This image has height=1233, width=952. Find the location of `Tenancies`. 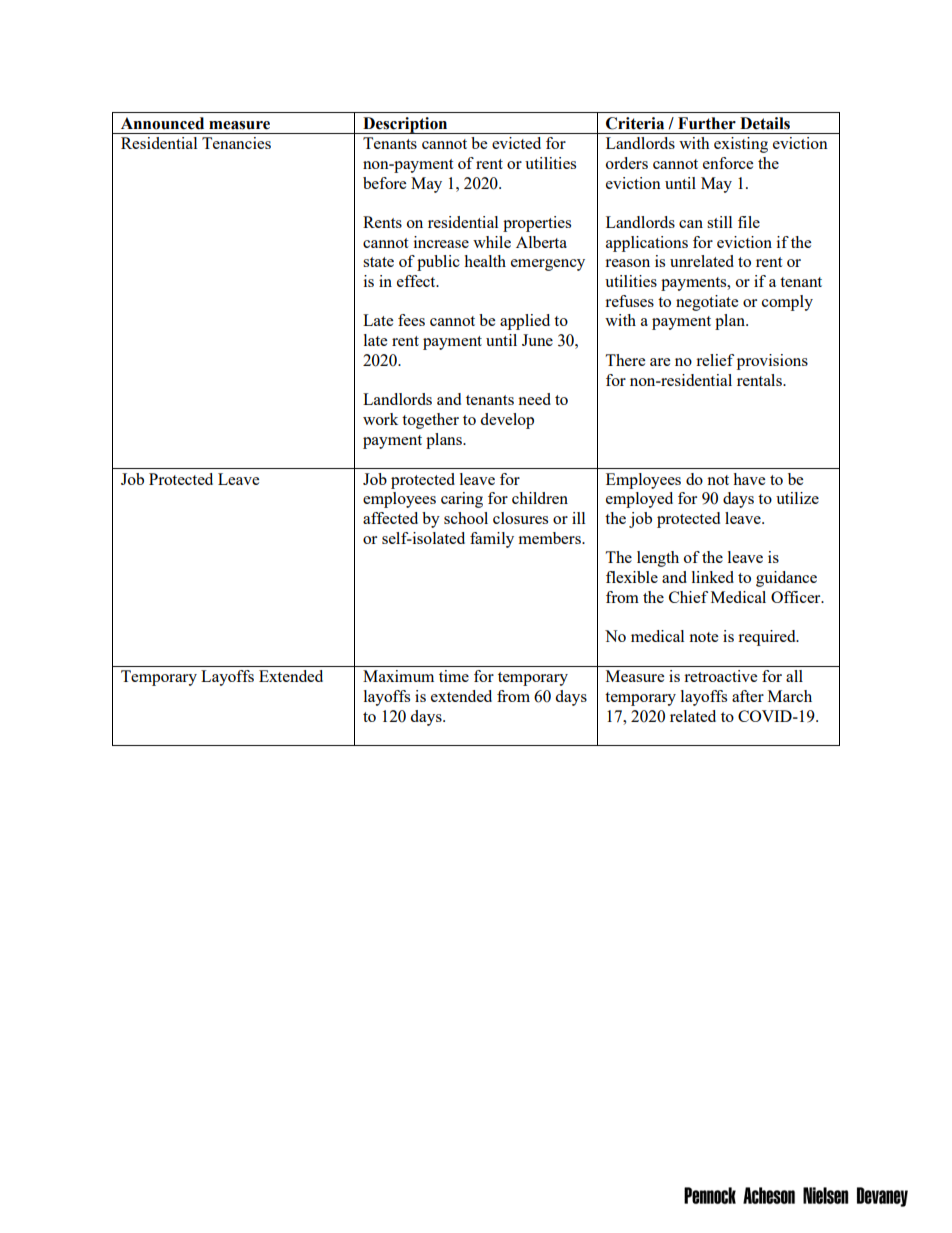

Tenancies is located at coordinates (236, 143).
